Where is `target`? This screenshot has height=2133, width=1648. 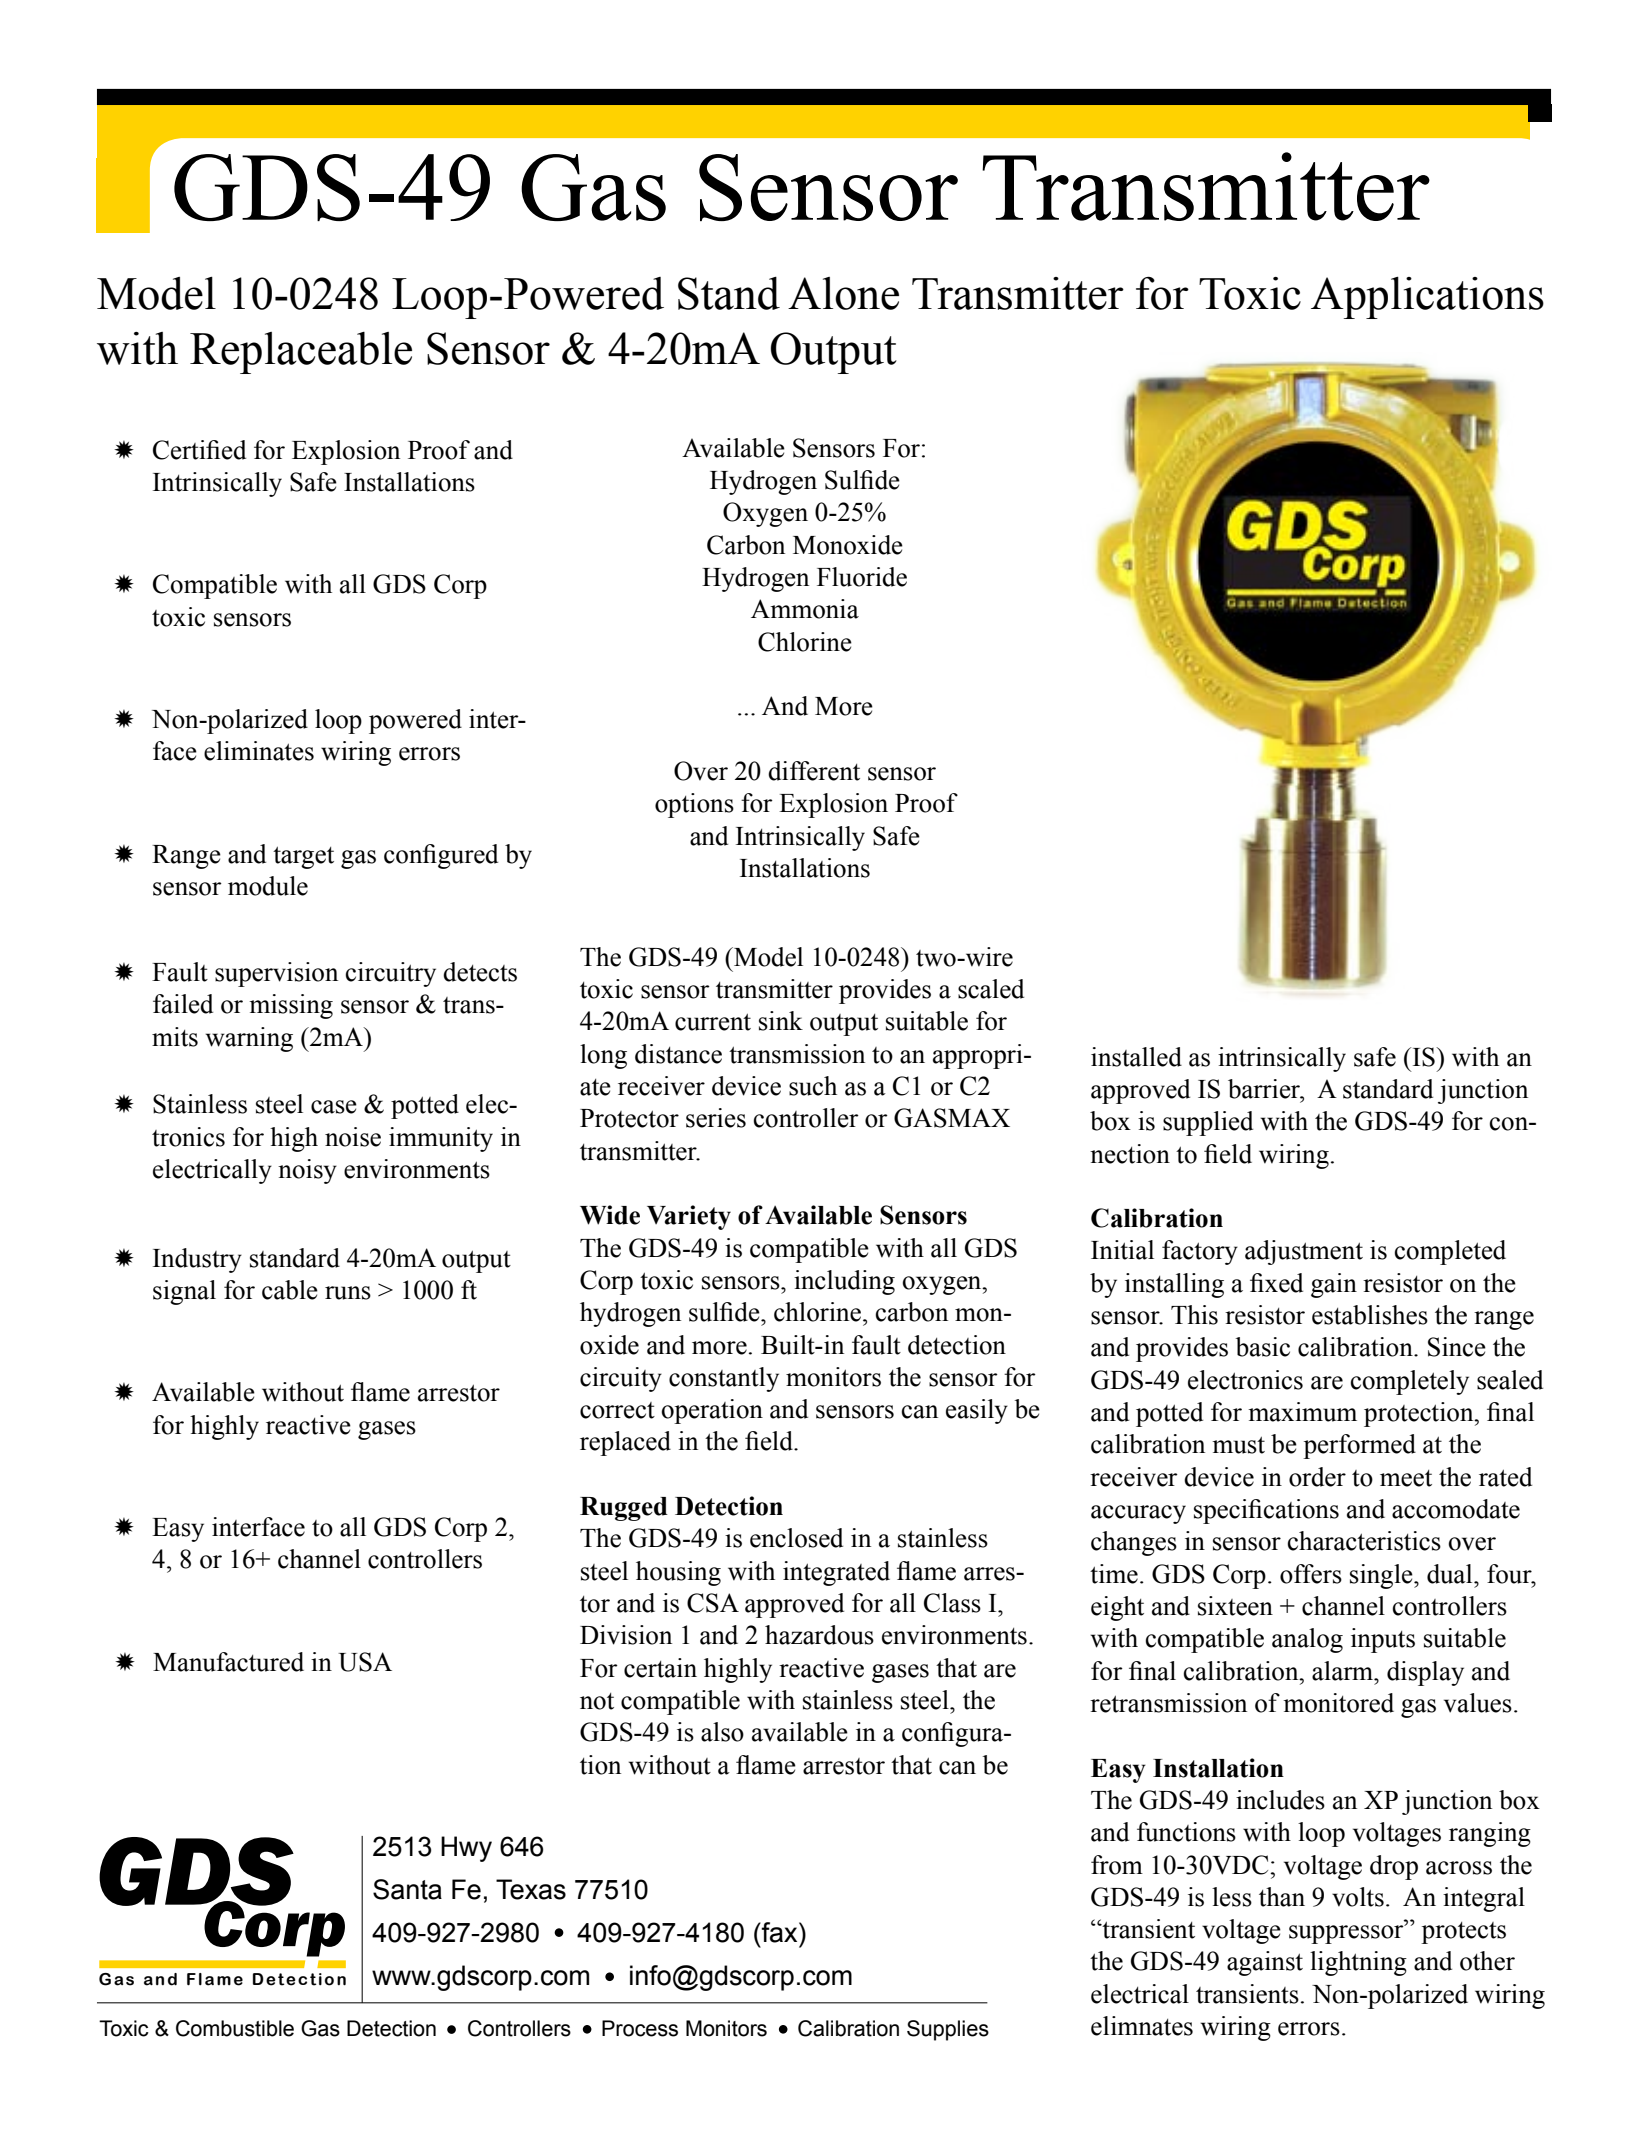 target is located at coordinates (303, 857).
